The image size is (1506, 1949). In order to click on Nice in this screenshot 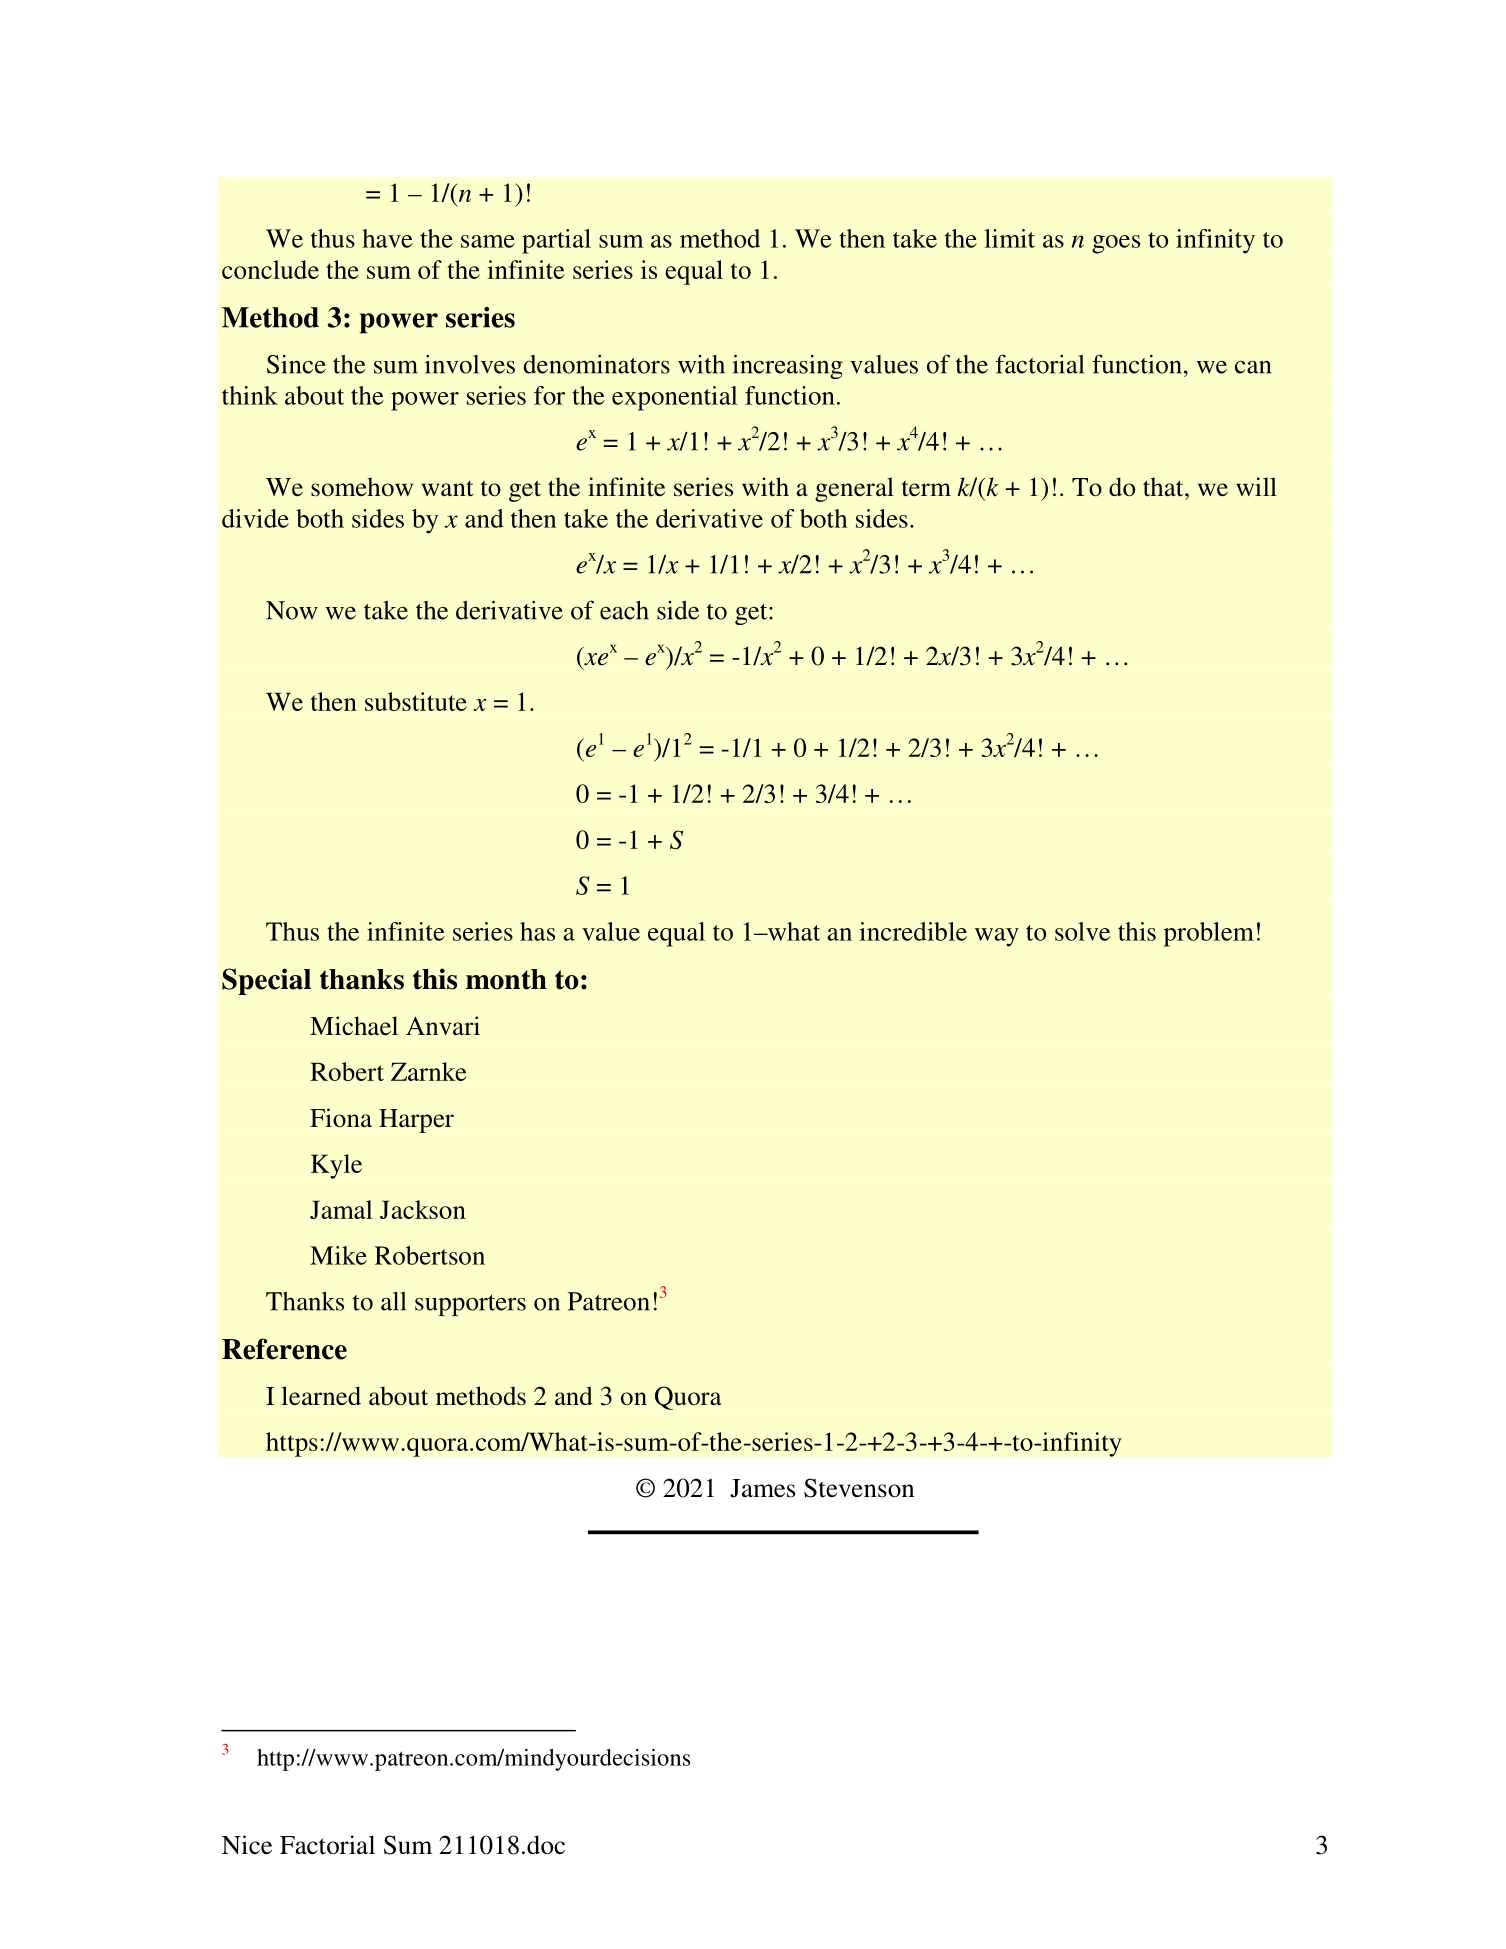, I will do `click(247, 1845)`.
